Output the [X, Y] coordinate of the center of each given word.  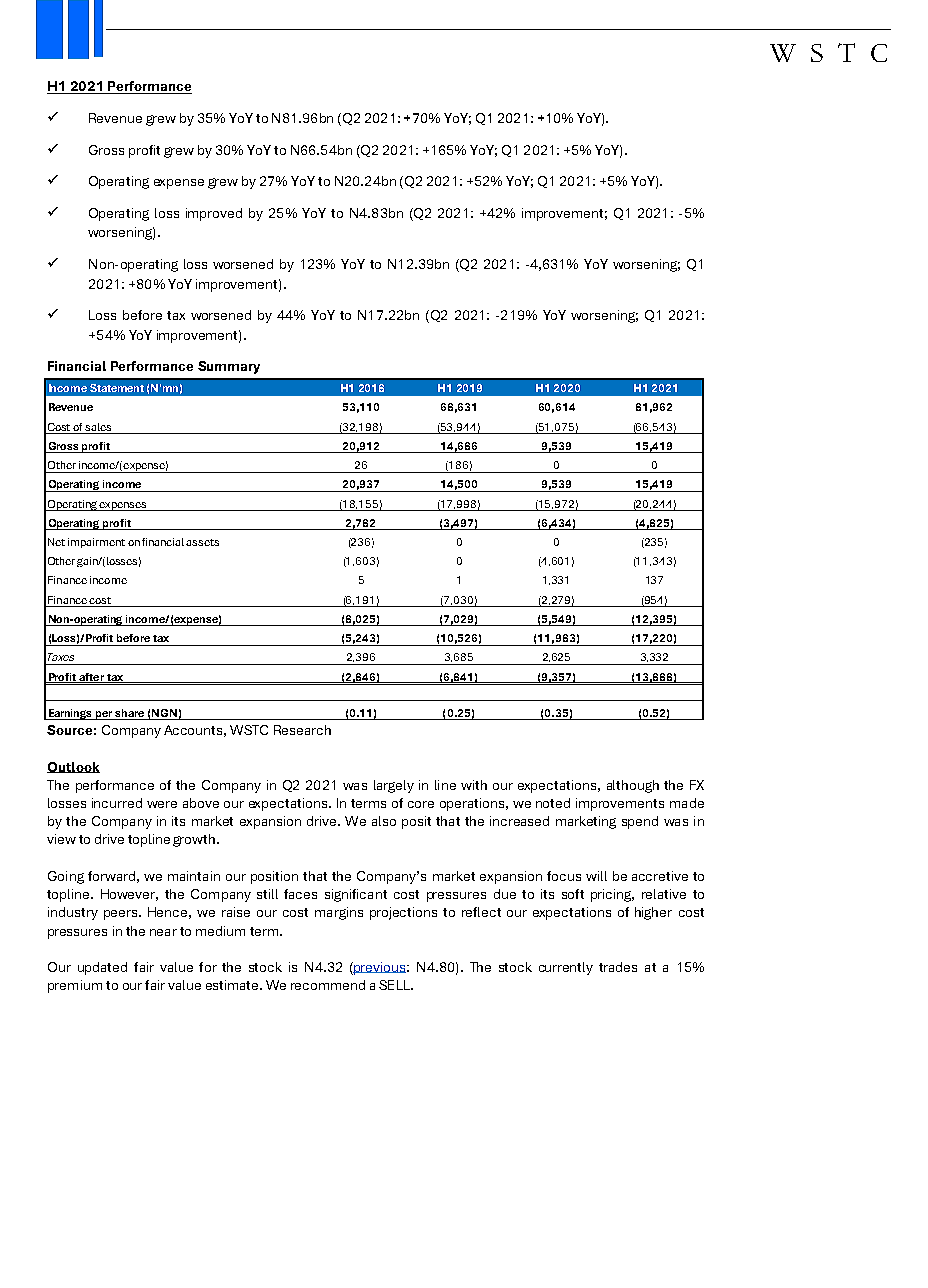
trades [618, 967]
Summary [229, 367]
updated [102, 968]
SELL [395, 985]
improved [214, 214]
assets [202, 542]
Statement [117, 388]
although [633, 786]
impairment [96, 543]
